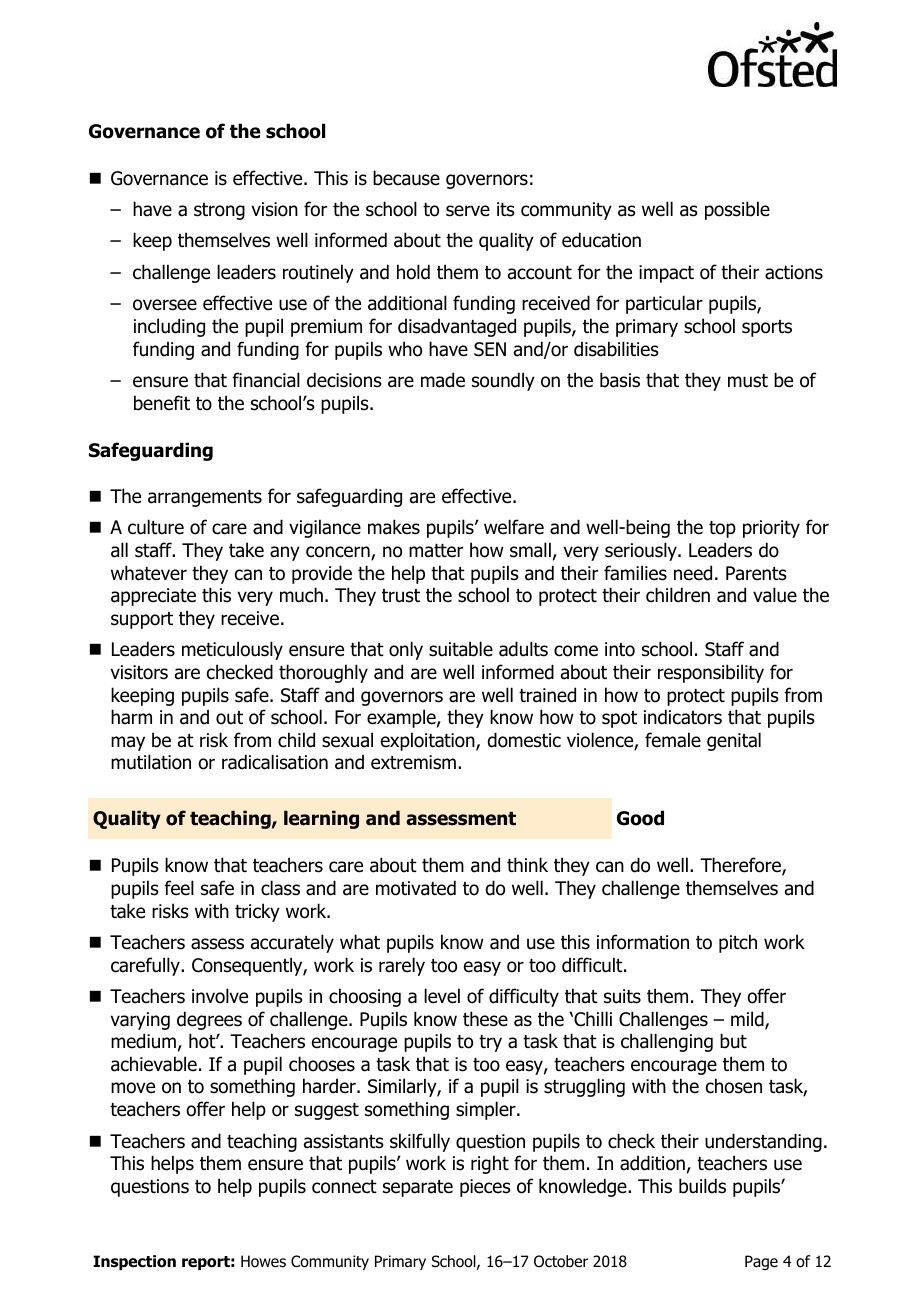  Describe the element at coordinates (737, 210) in the page. I see `possible` at that location.
